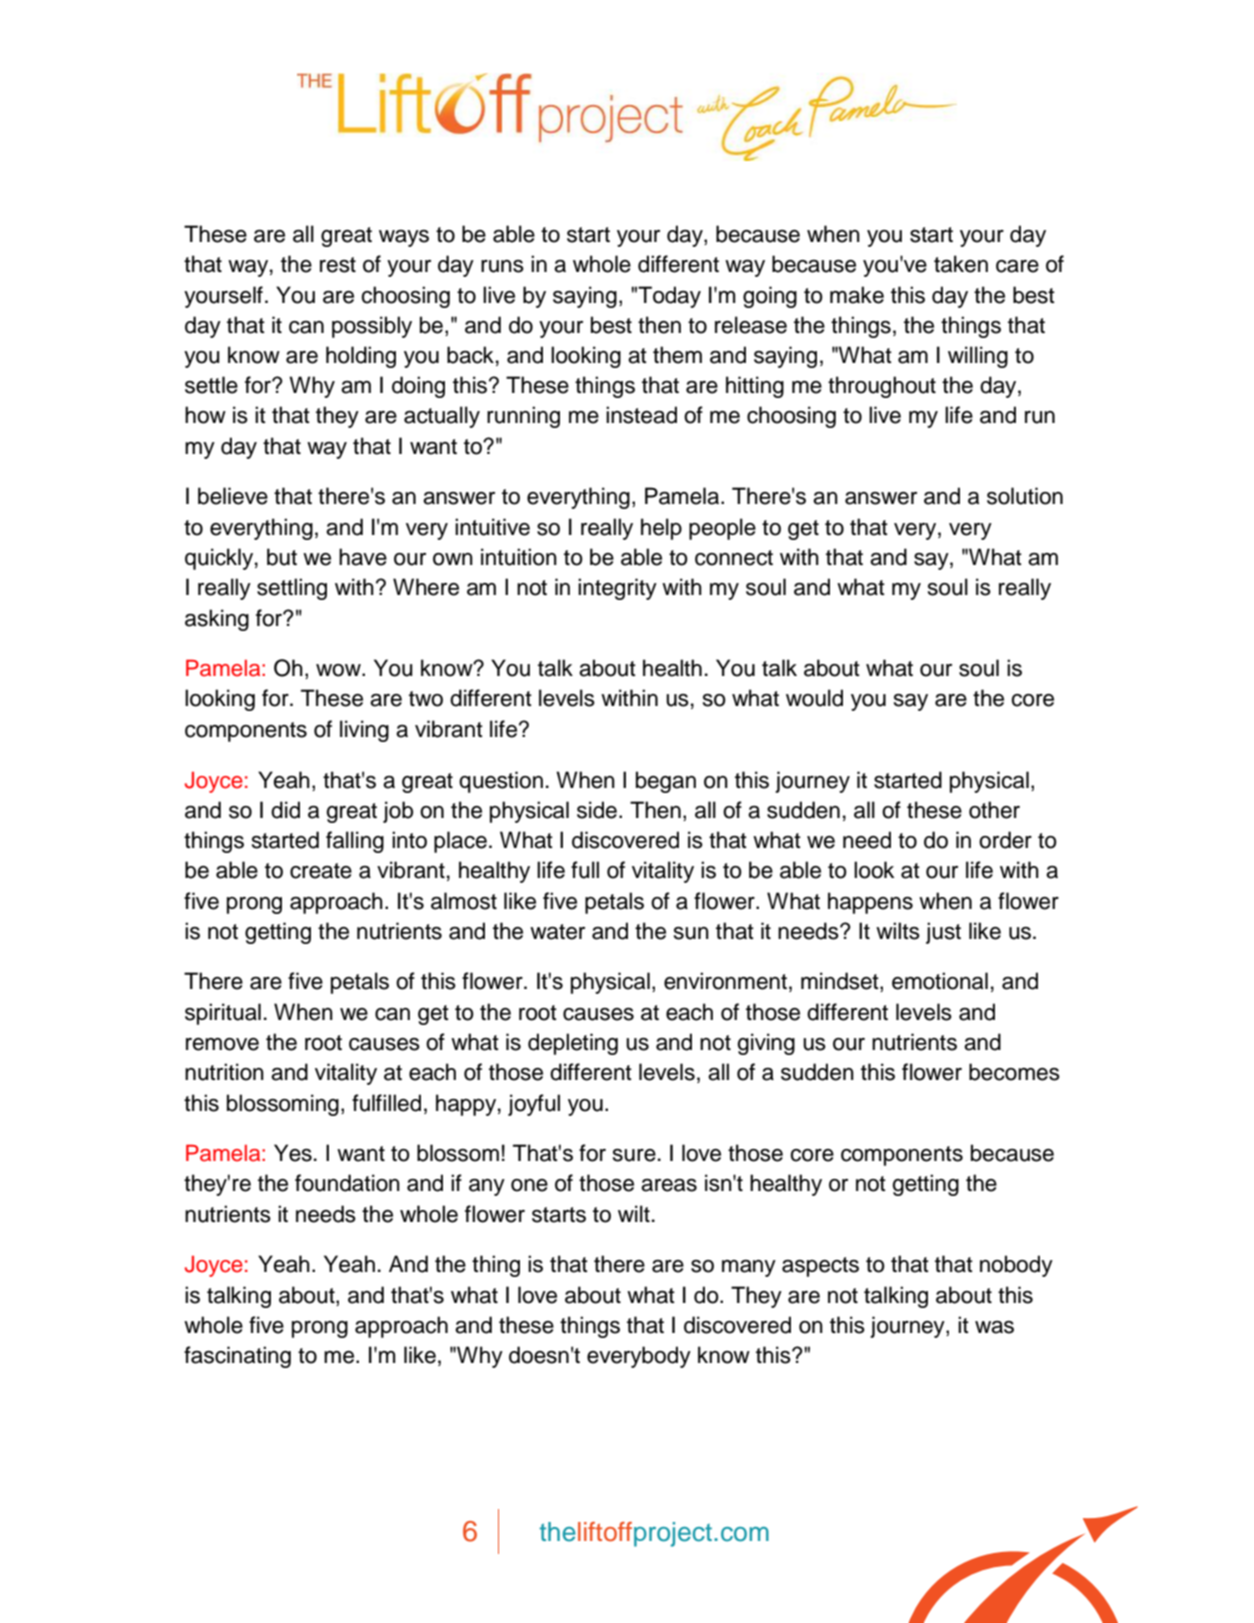 Image resolution: width=1254 pixels, height=1623 pixels. What do you see at coordinates (502, 266) in the document?
I see `runs` at bounding box center [502, 266].
